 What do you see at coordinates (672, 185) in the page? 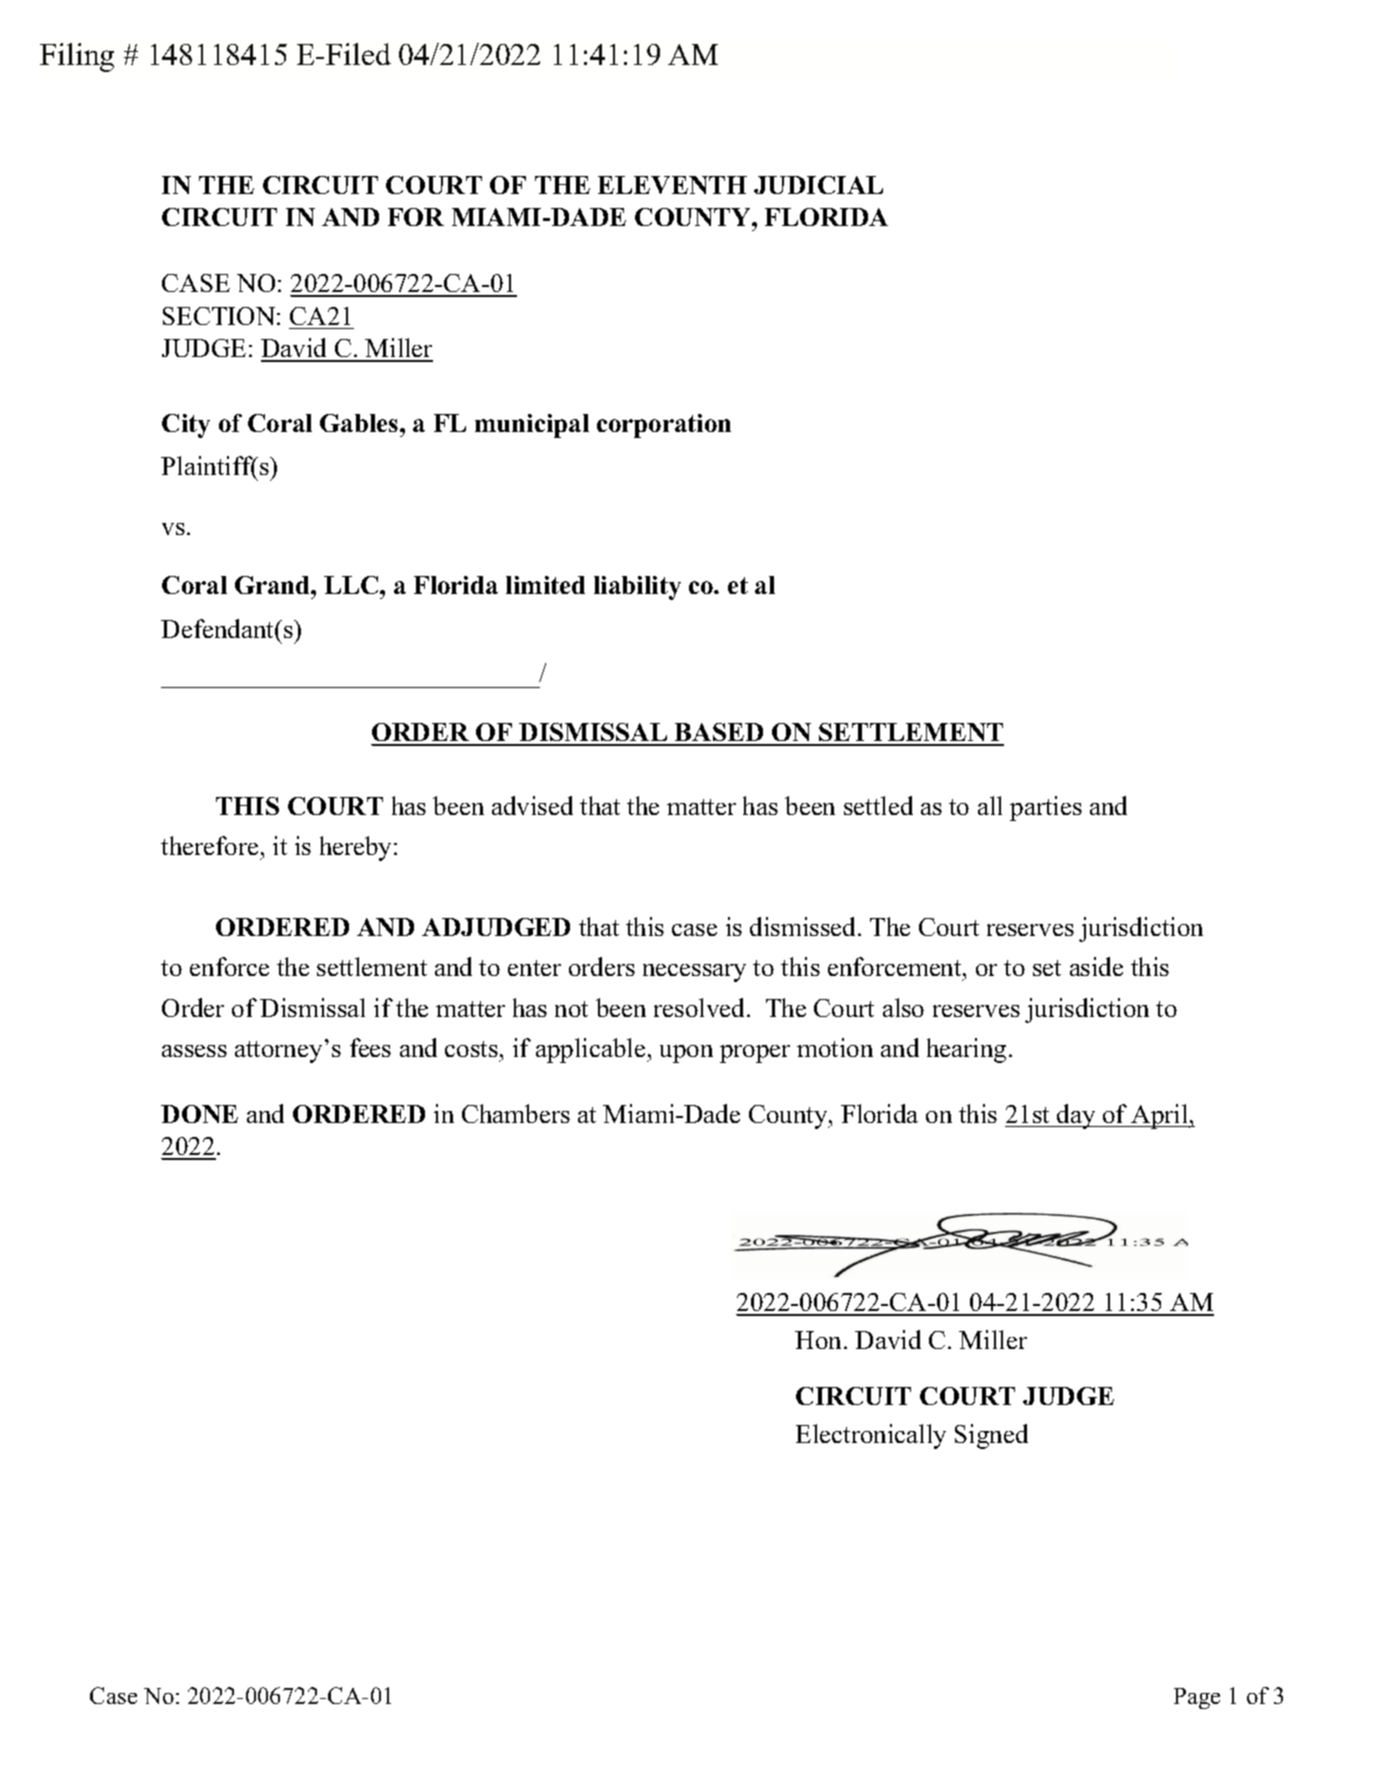
I see `ELEVENTH` at bounding box center [672, 185].
